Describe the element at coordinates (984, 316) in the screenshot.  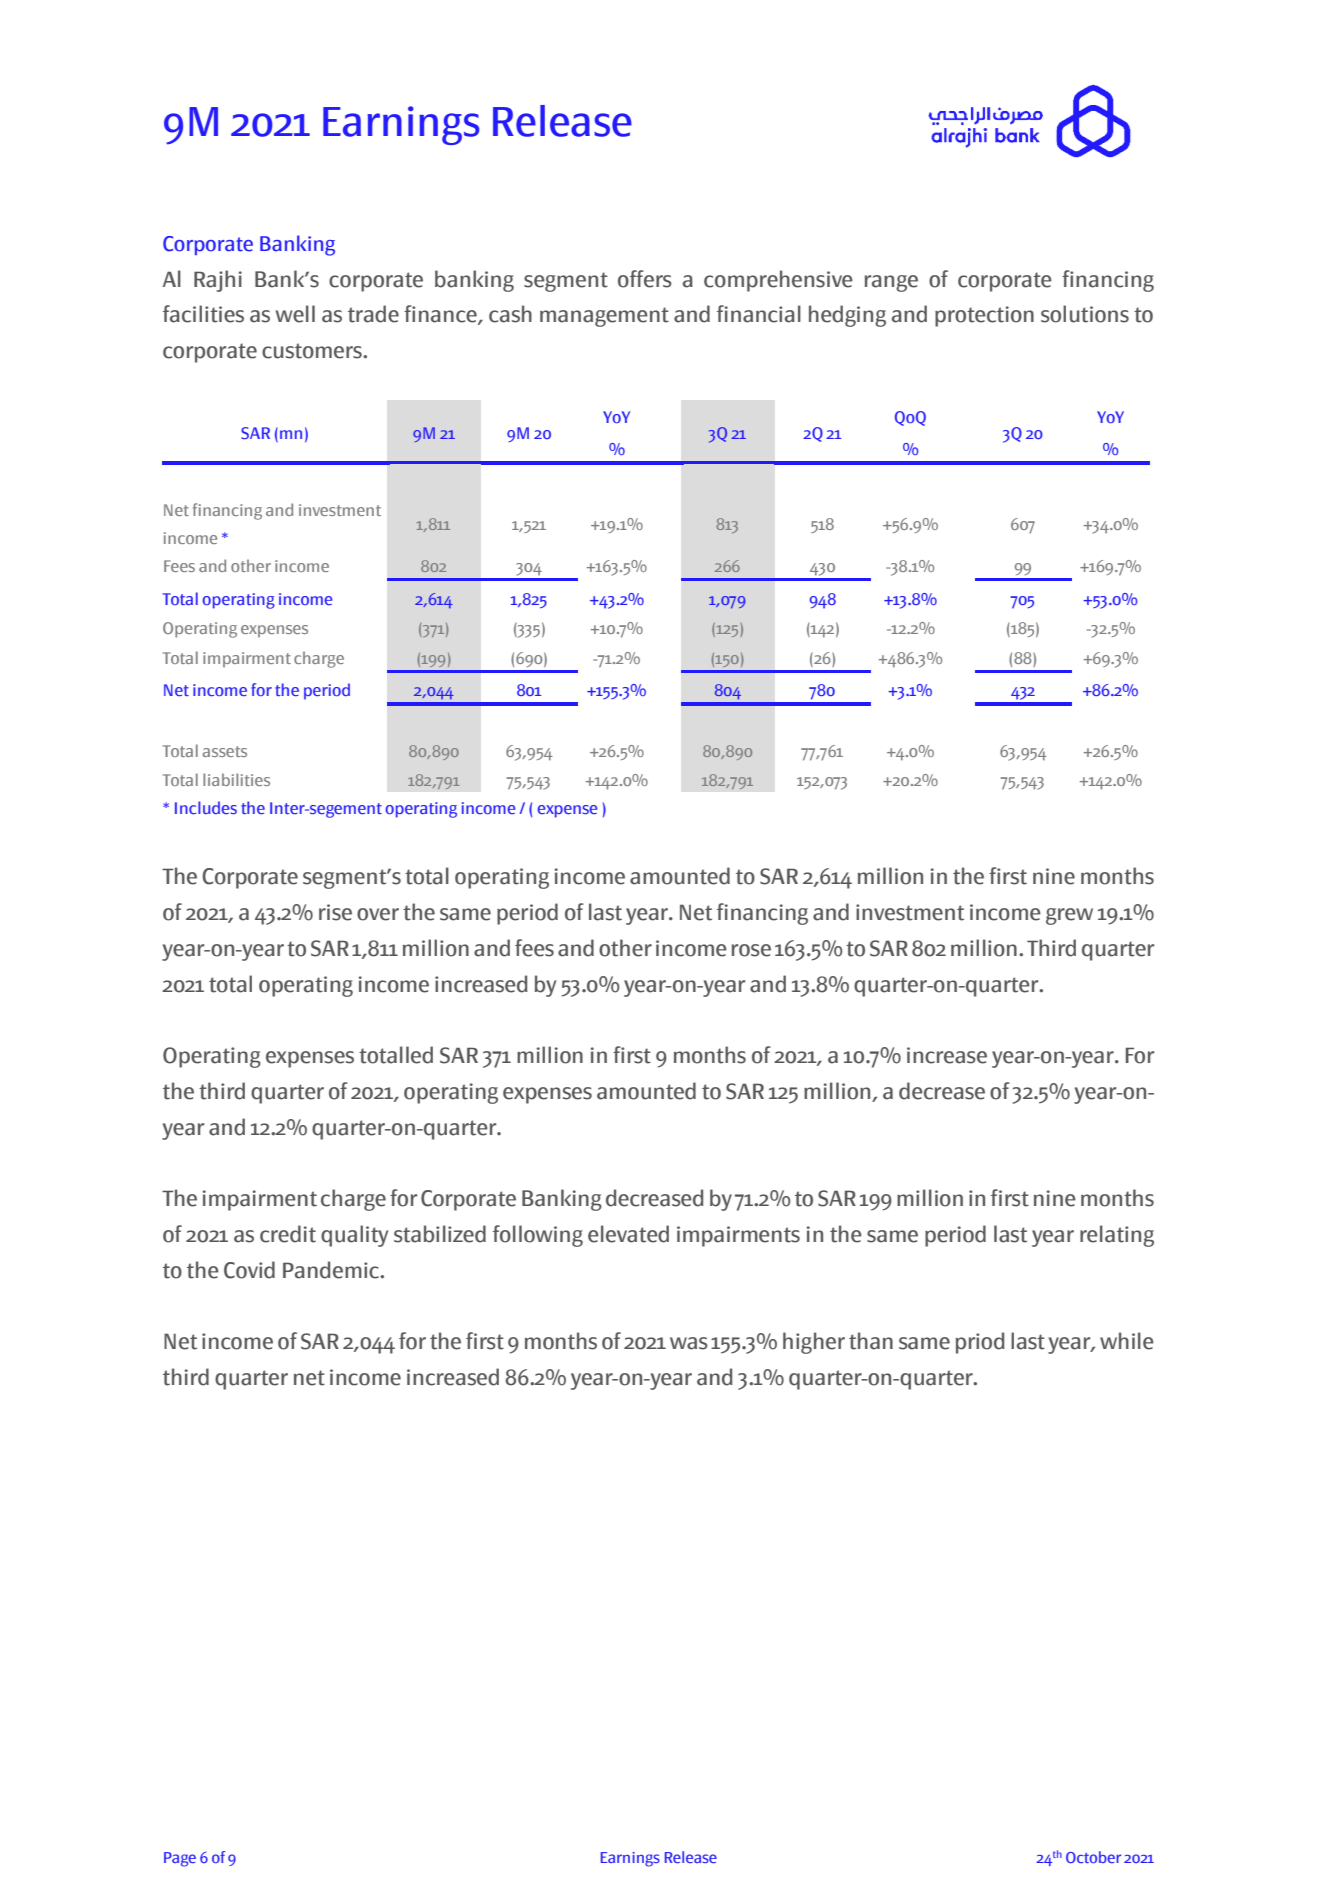
I see `protection` at that location.
